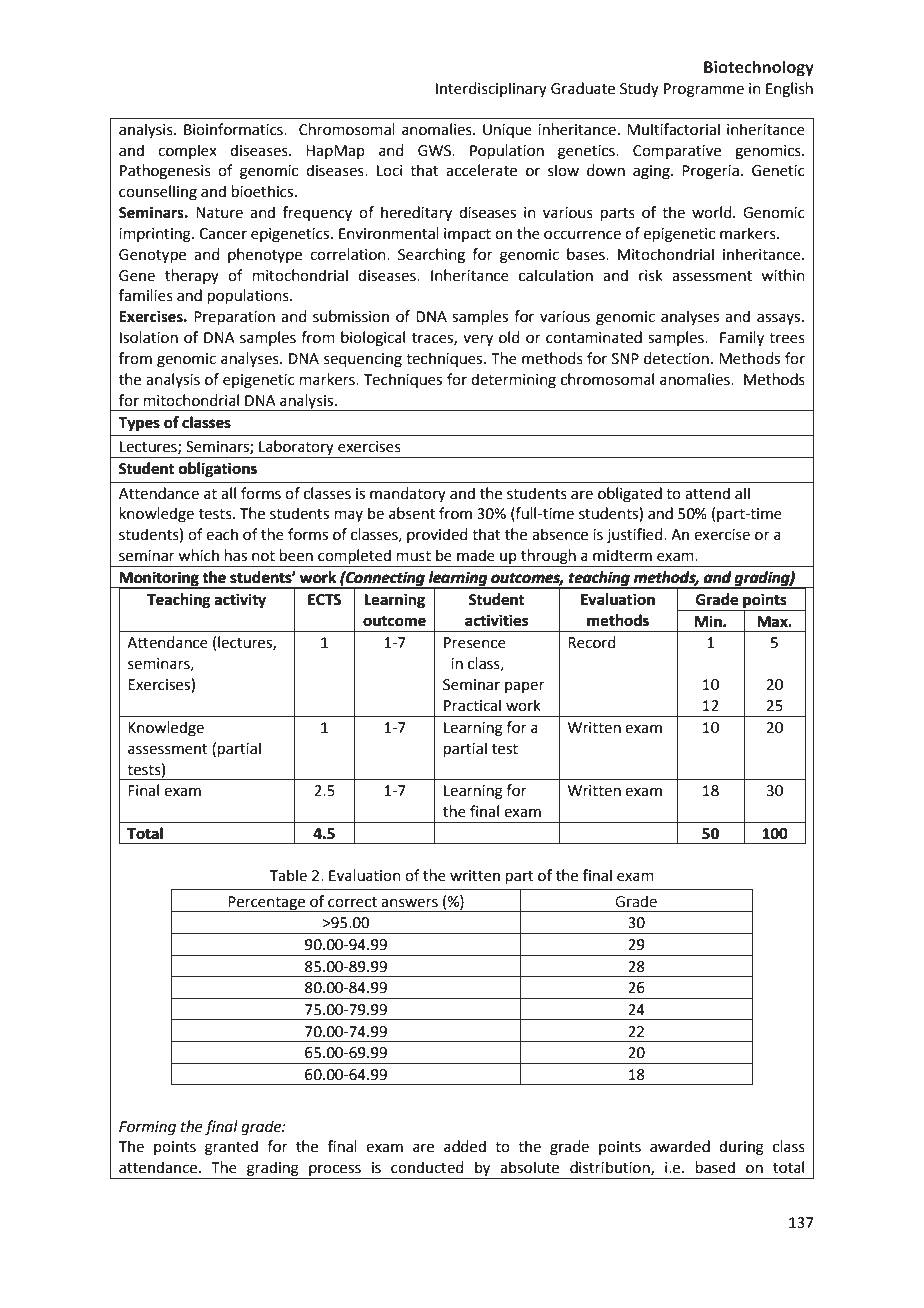  What do you see at coordinates (704, 90) in the screenshot?
I see `Programme` at bounding box center [704, 90].
